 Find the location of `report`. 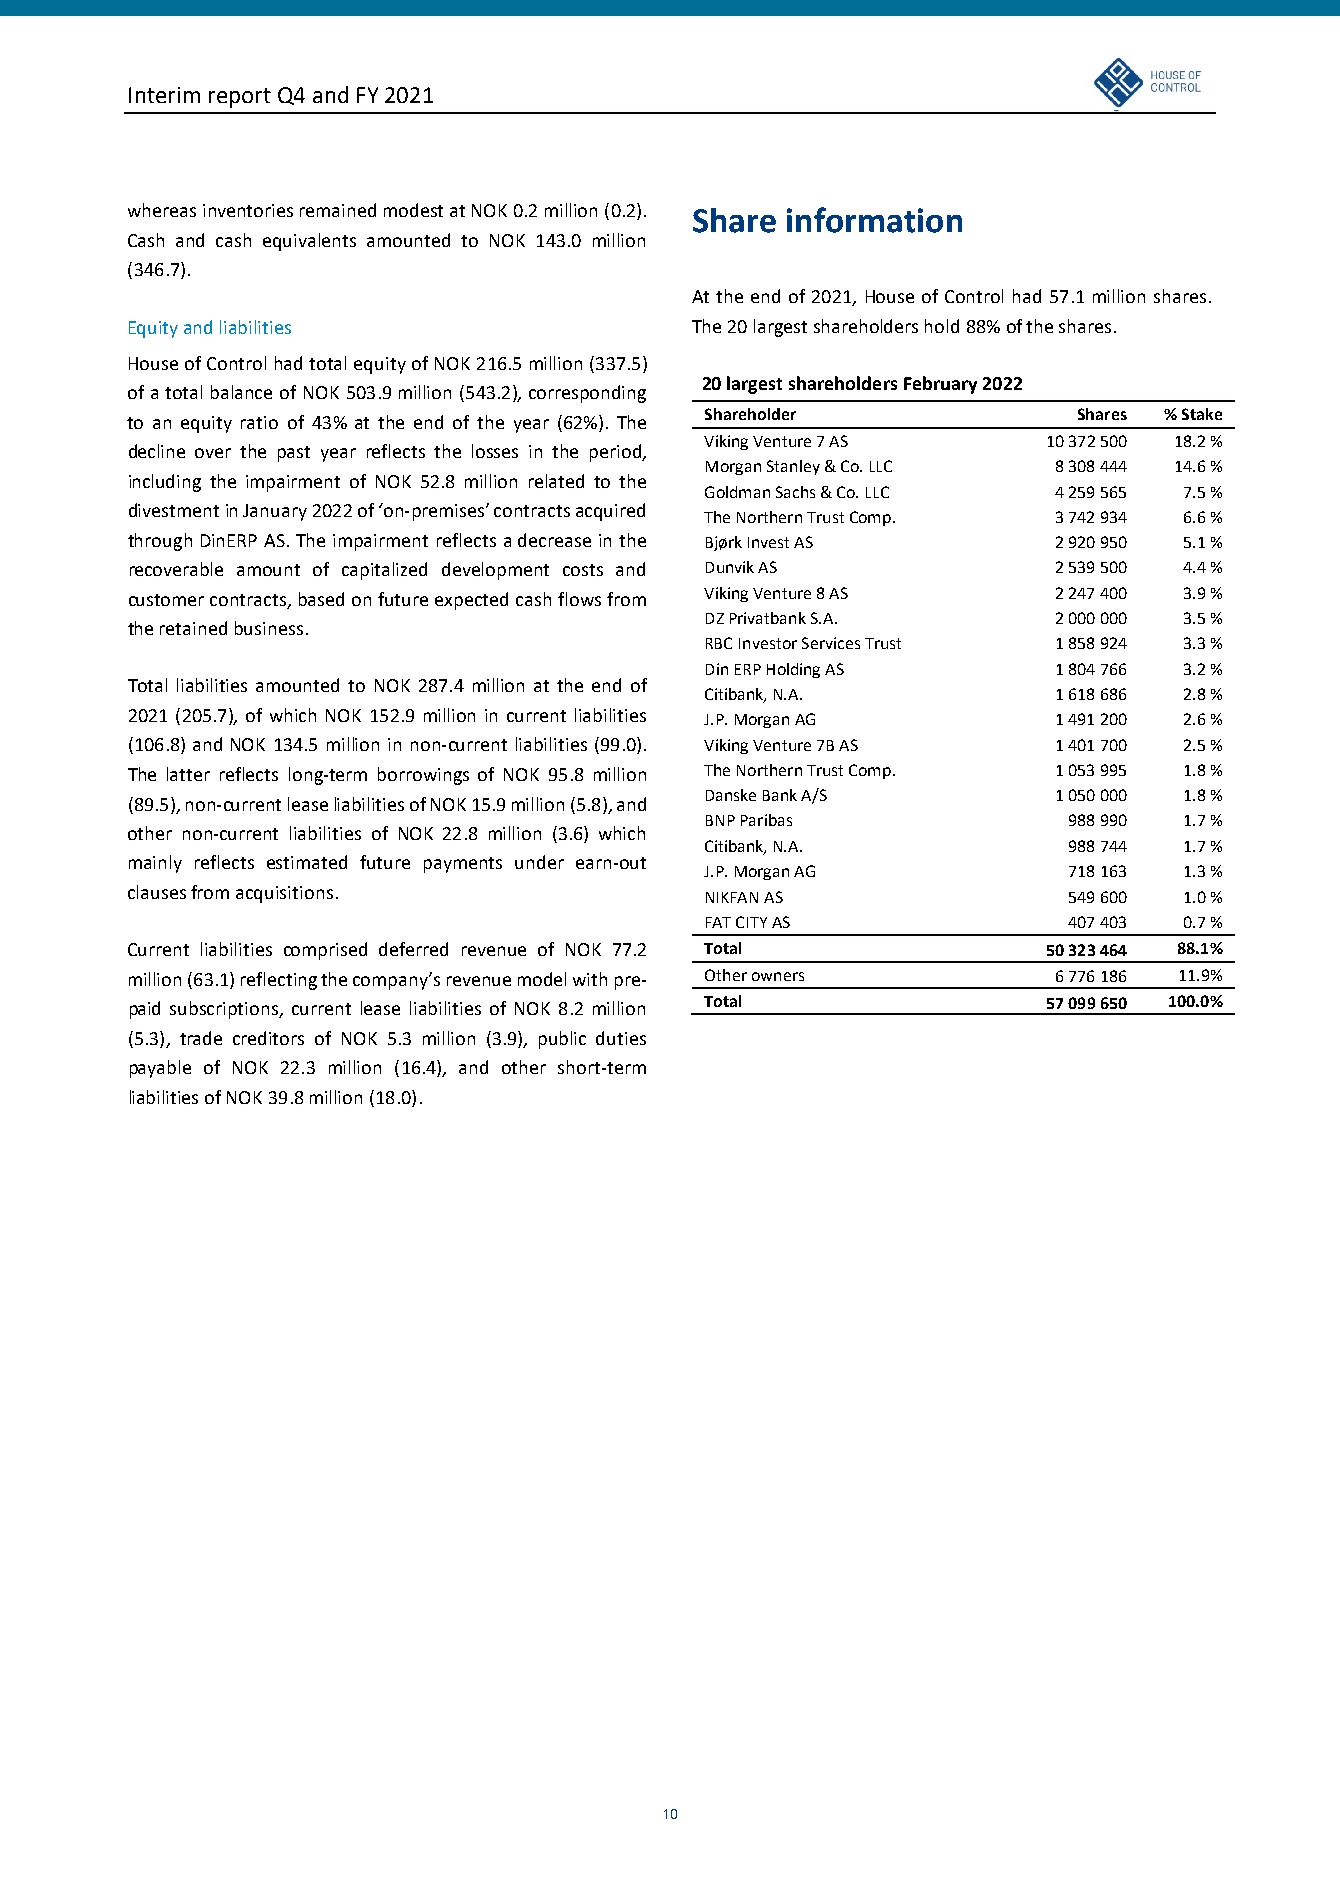

report is located at coordinates (240, 98).
